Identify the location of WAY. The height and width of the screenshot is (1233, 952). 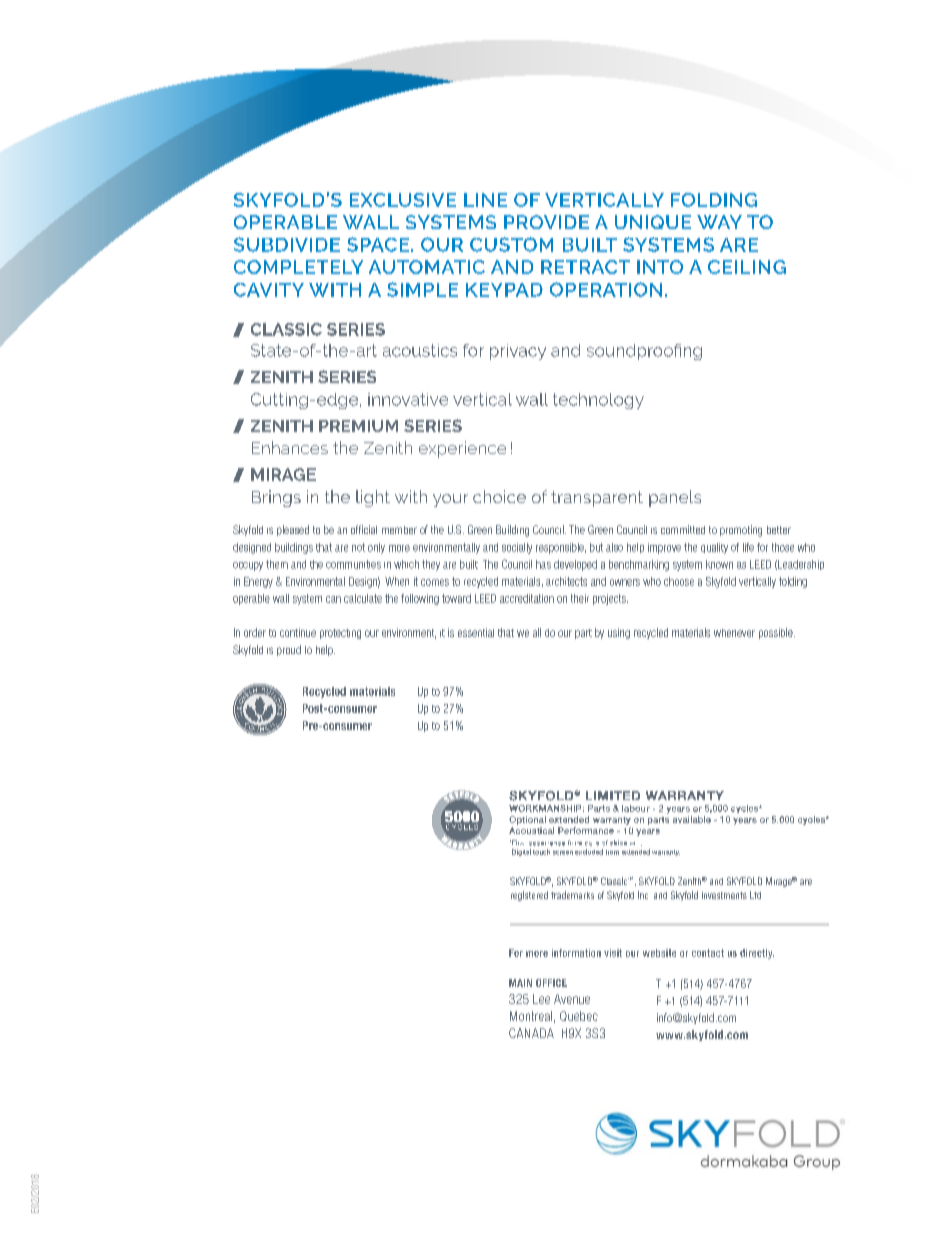
(719, 222).
